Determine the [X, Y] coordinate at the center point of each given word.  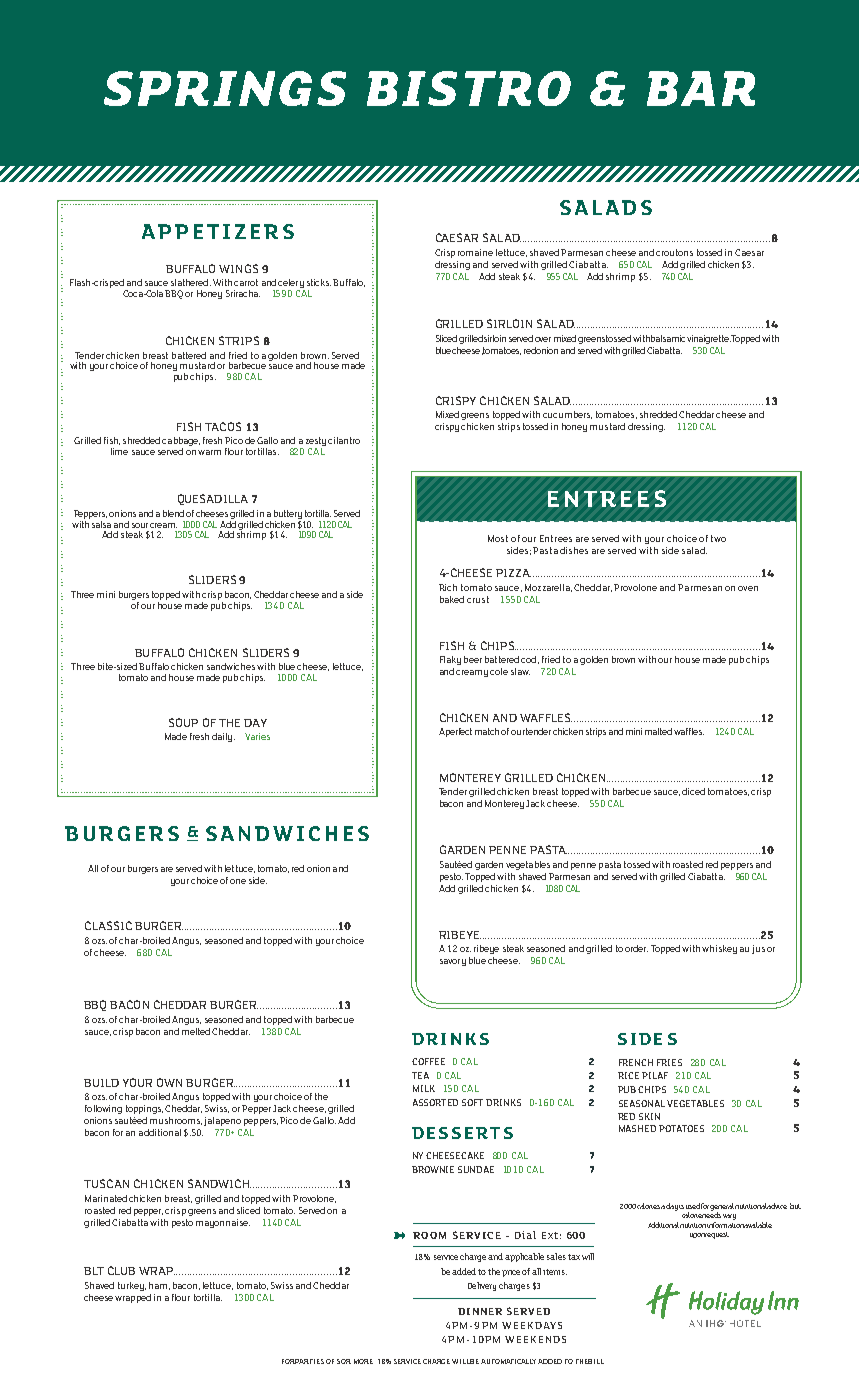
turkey [132, 1286]
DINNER [480, 1311]
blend [173, 513]
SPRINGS [225, 88]
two [718, 538]
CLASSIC [108, 925]
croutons [674, 252]
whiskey [719, 949]
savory [453, 962]
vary [729, 1217]
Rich [448, 587]
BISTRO [469, 88]
